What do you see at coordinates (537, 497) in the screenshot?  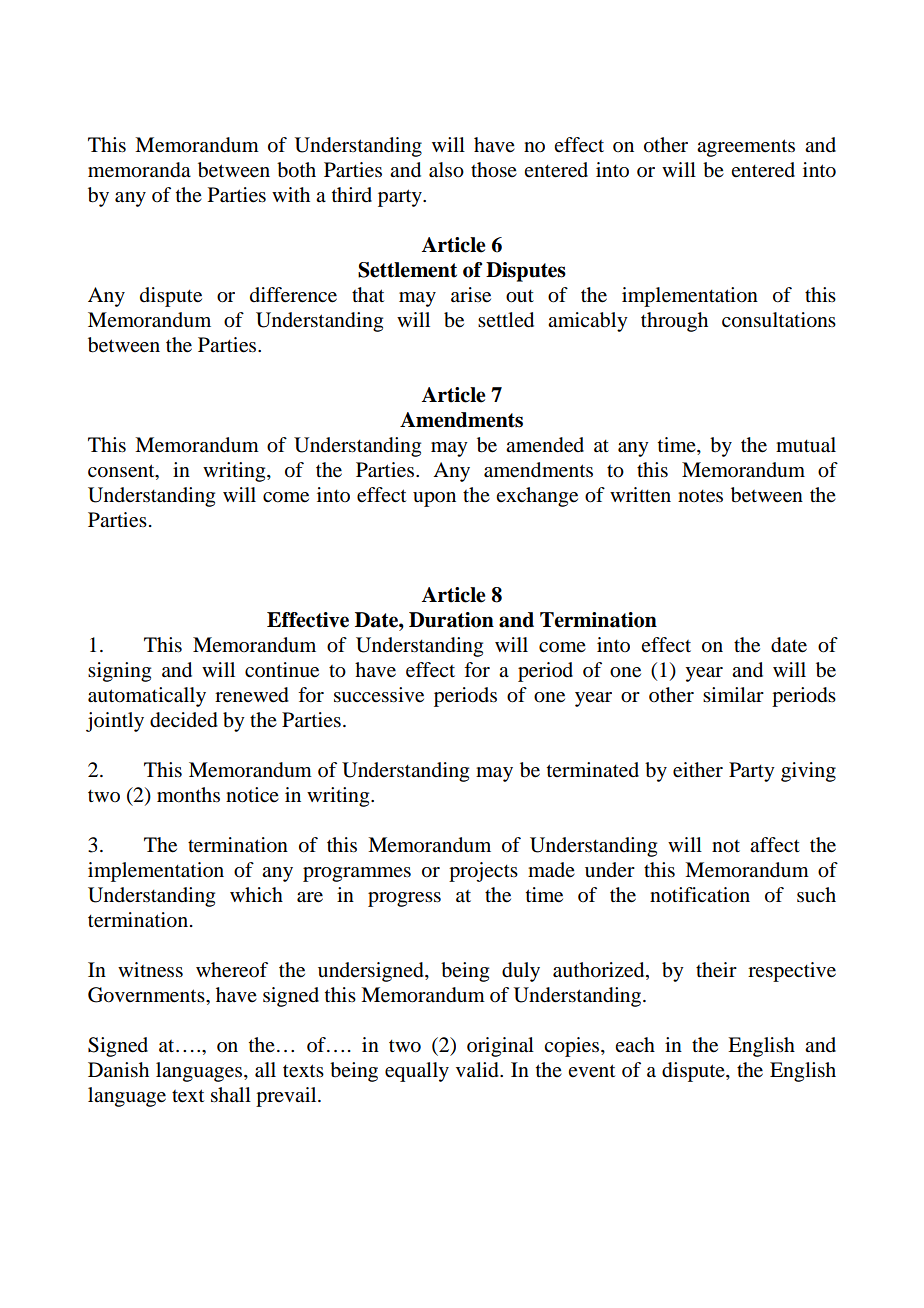 I see `exchange` at bounding box center [537, 497].
